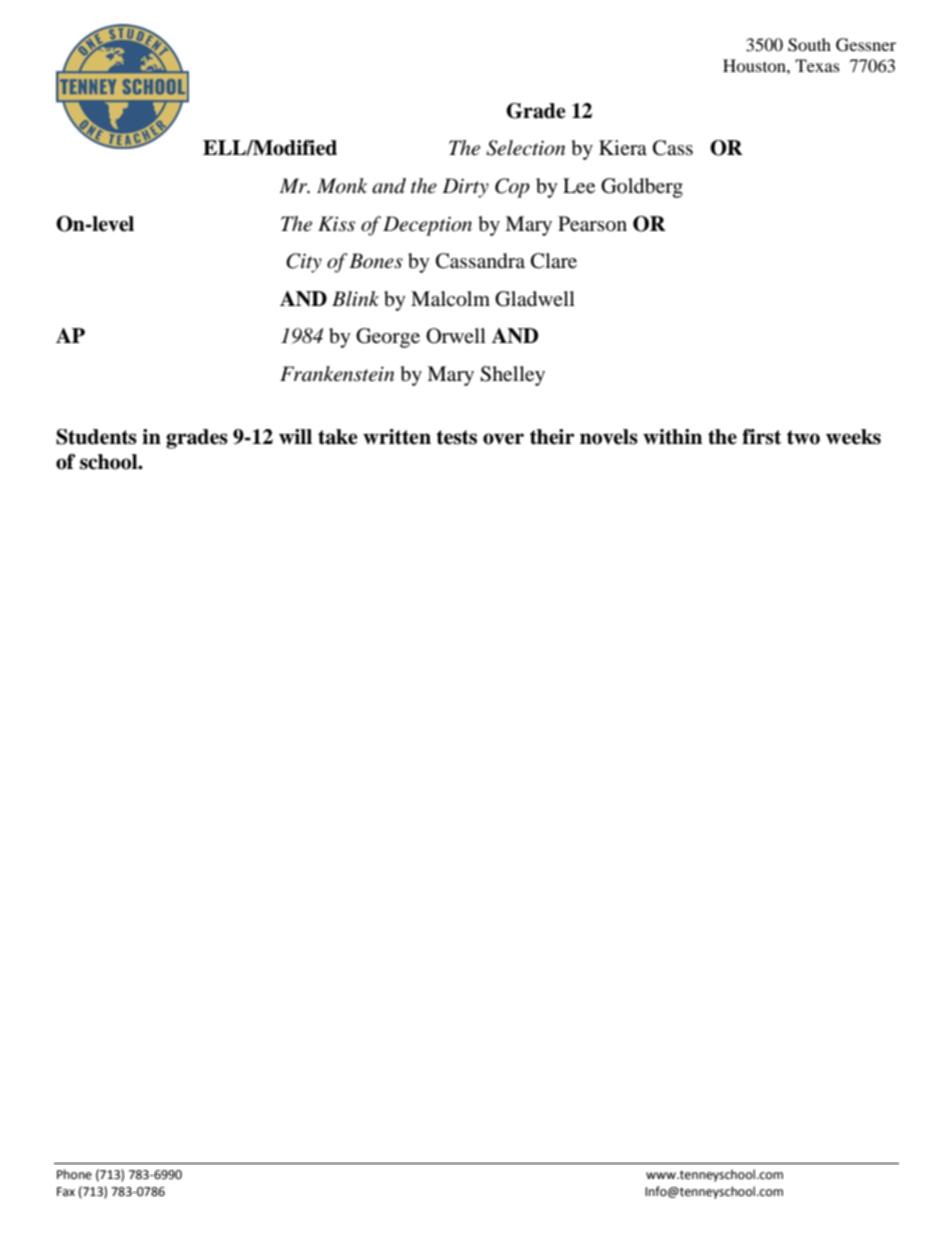  Describe the element at coordinates (817, 65) in the screenshot. I see `Texas` at that location.
